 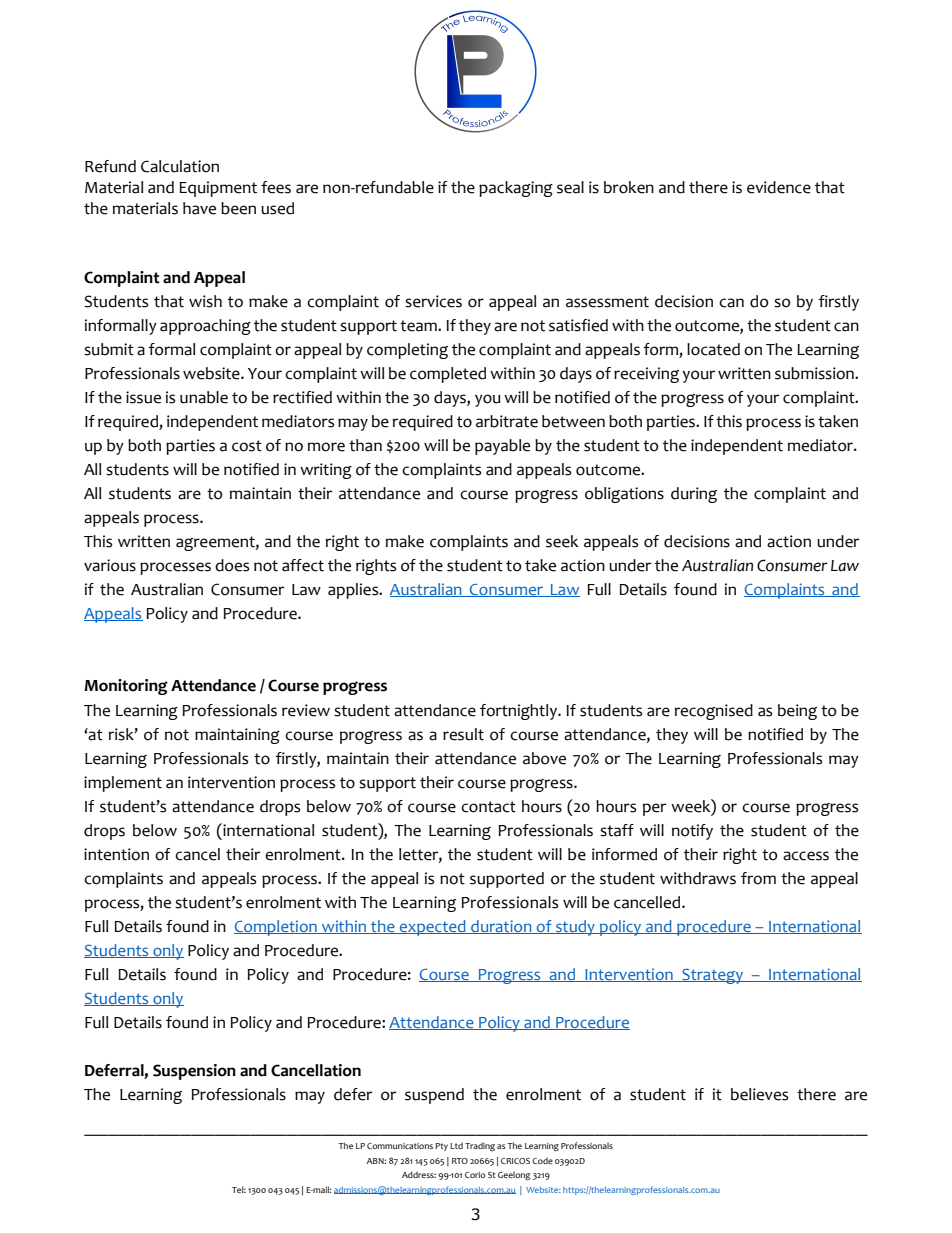 I want to click on evidence, so click(x=779, y=187).
